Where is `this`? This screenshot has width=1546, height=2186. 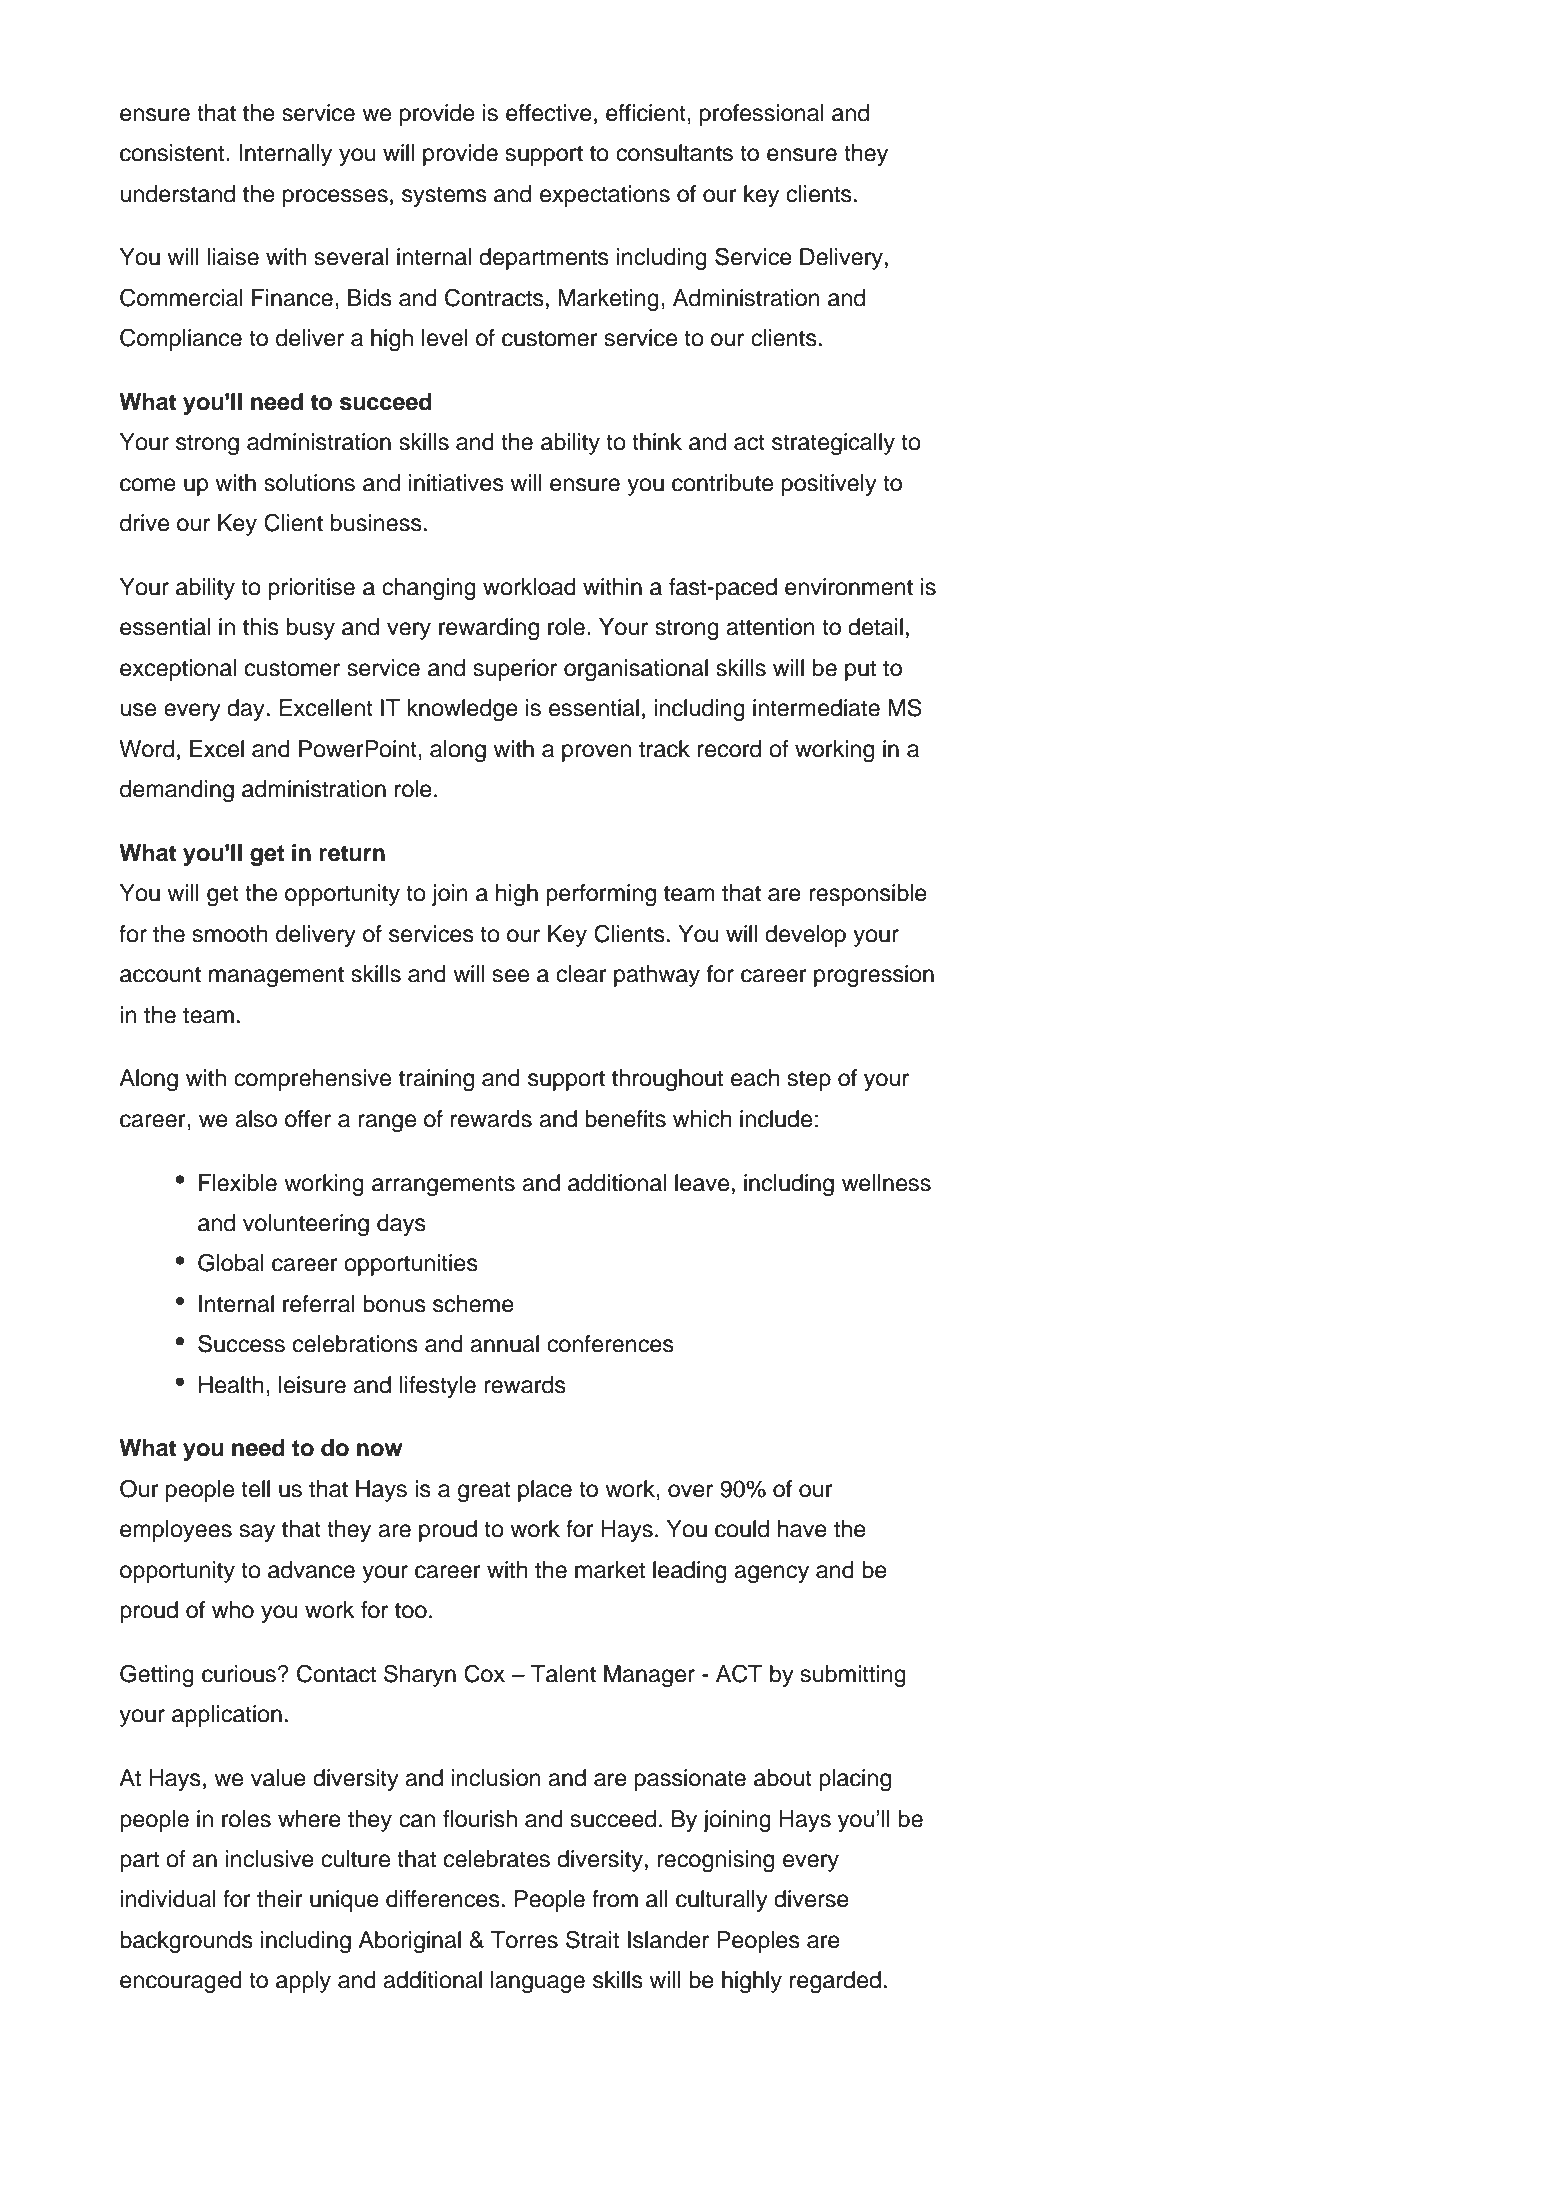 this is located at coordinates (261, 627).
